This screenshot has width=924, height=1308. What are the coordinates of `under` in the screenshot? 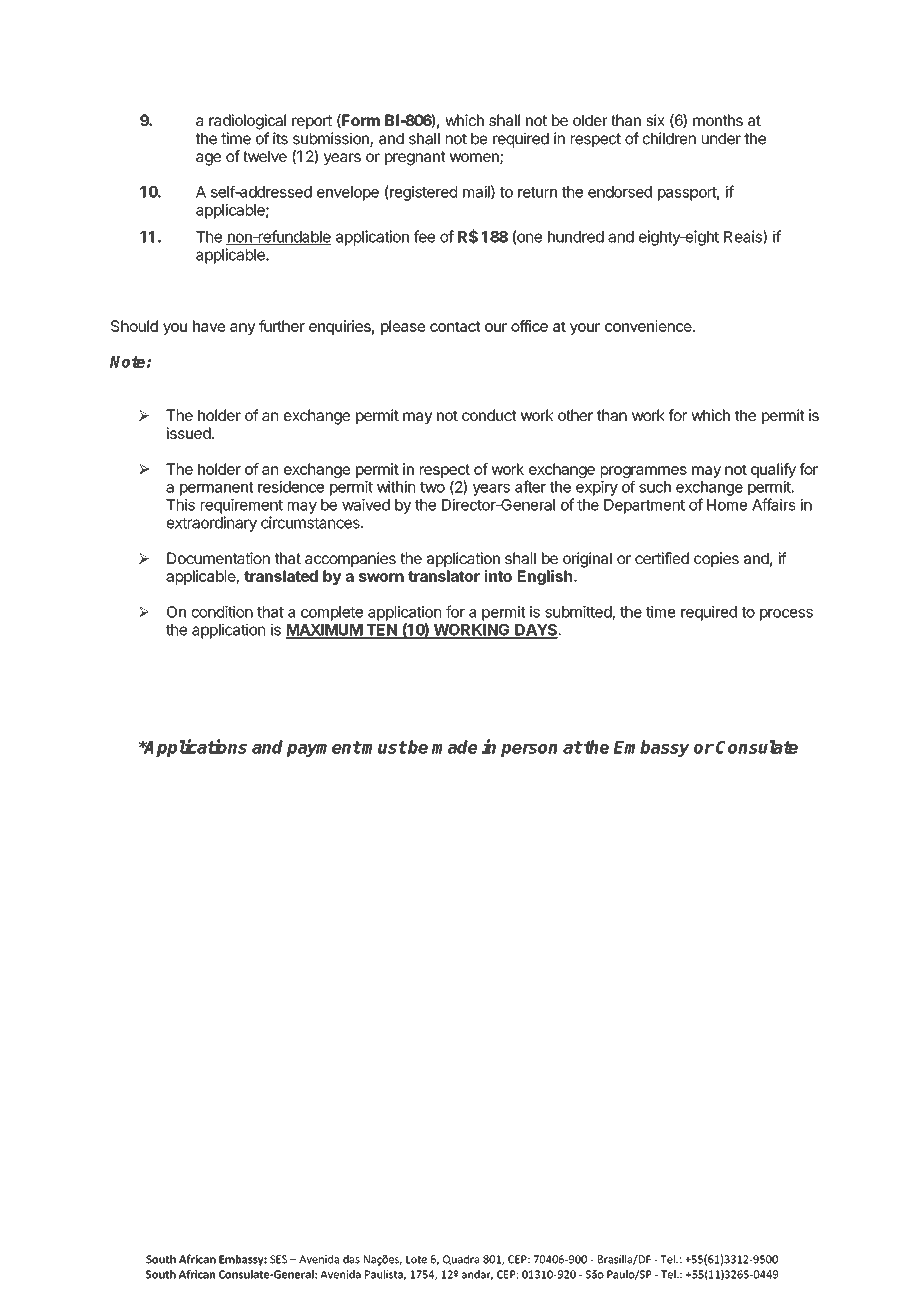 It's located at (721, 139).
